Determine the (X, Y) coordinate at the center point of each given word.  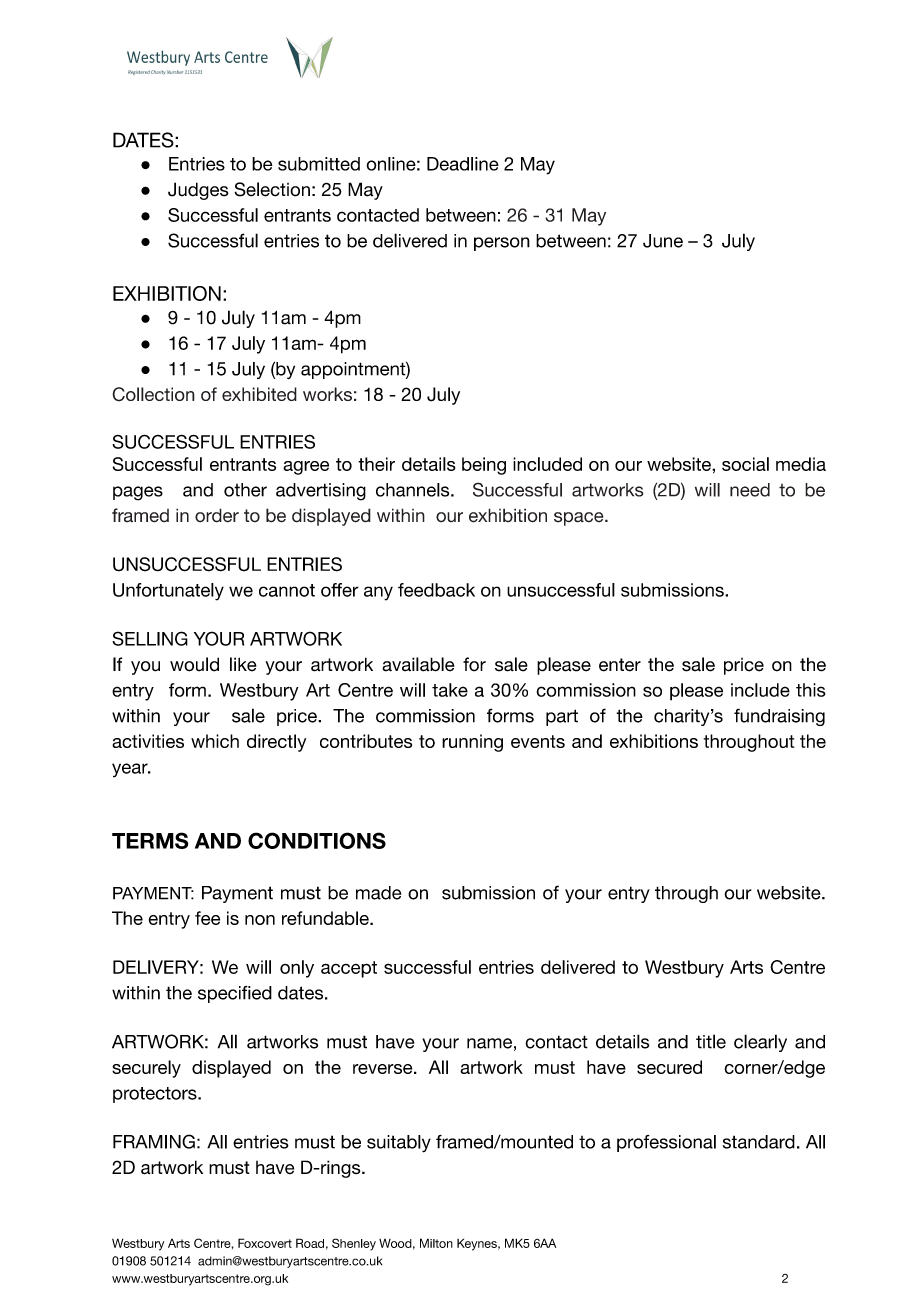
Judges (198, 191)
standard (759, 1142)
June (663, 241)
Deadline (463, 164)
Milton (436, 1243)
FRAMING (154, 1141)
